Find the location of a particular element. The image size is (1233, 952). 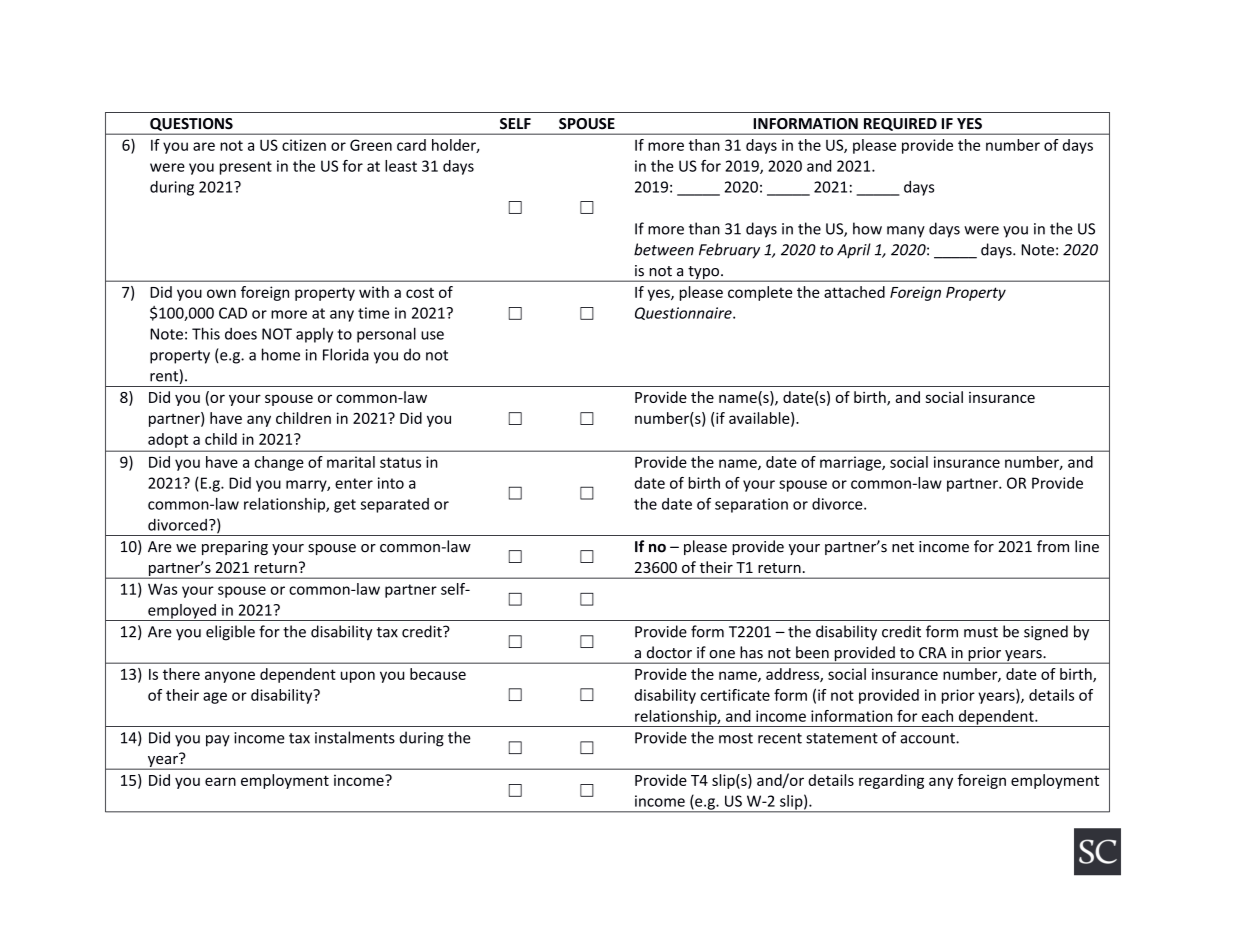

change is located at coordinates (279, 463).
